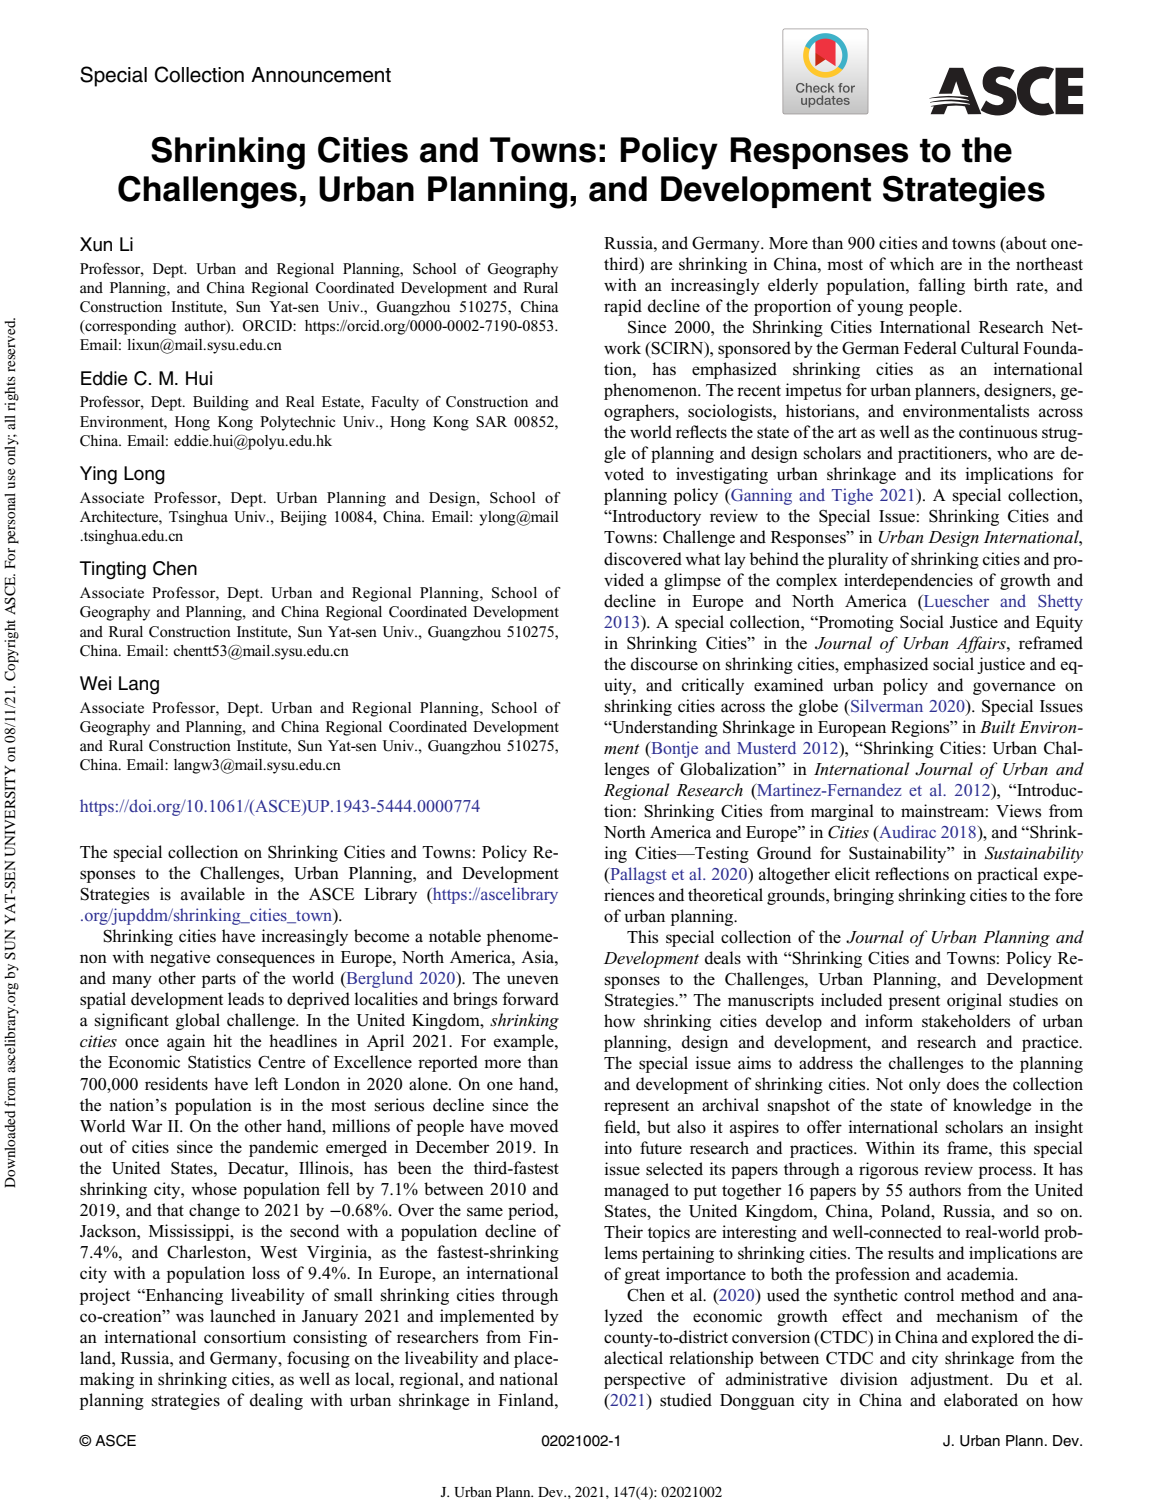 Image resolution: width=1163 pixels, height=1505 pixels. Describe the element at coordinates (213, 894) in the image. I see `available` at that location.
